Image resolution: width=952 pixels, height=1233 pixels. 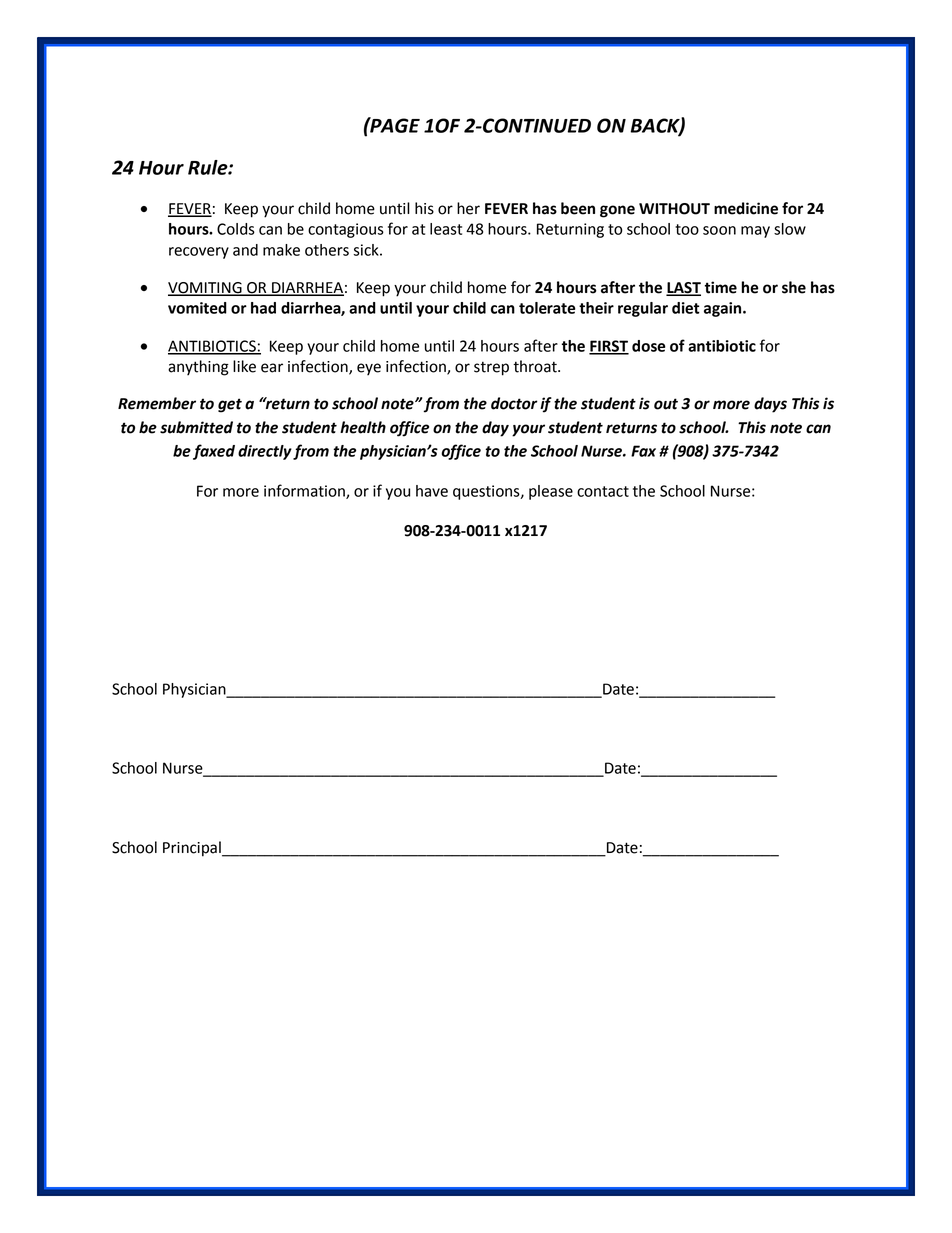 What do you see at coordinates (770, 405) in the image?
I see `days` at bounding box center [770, 405].
